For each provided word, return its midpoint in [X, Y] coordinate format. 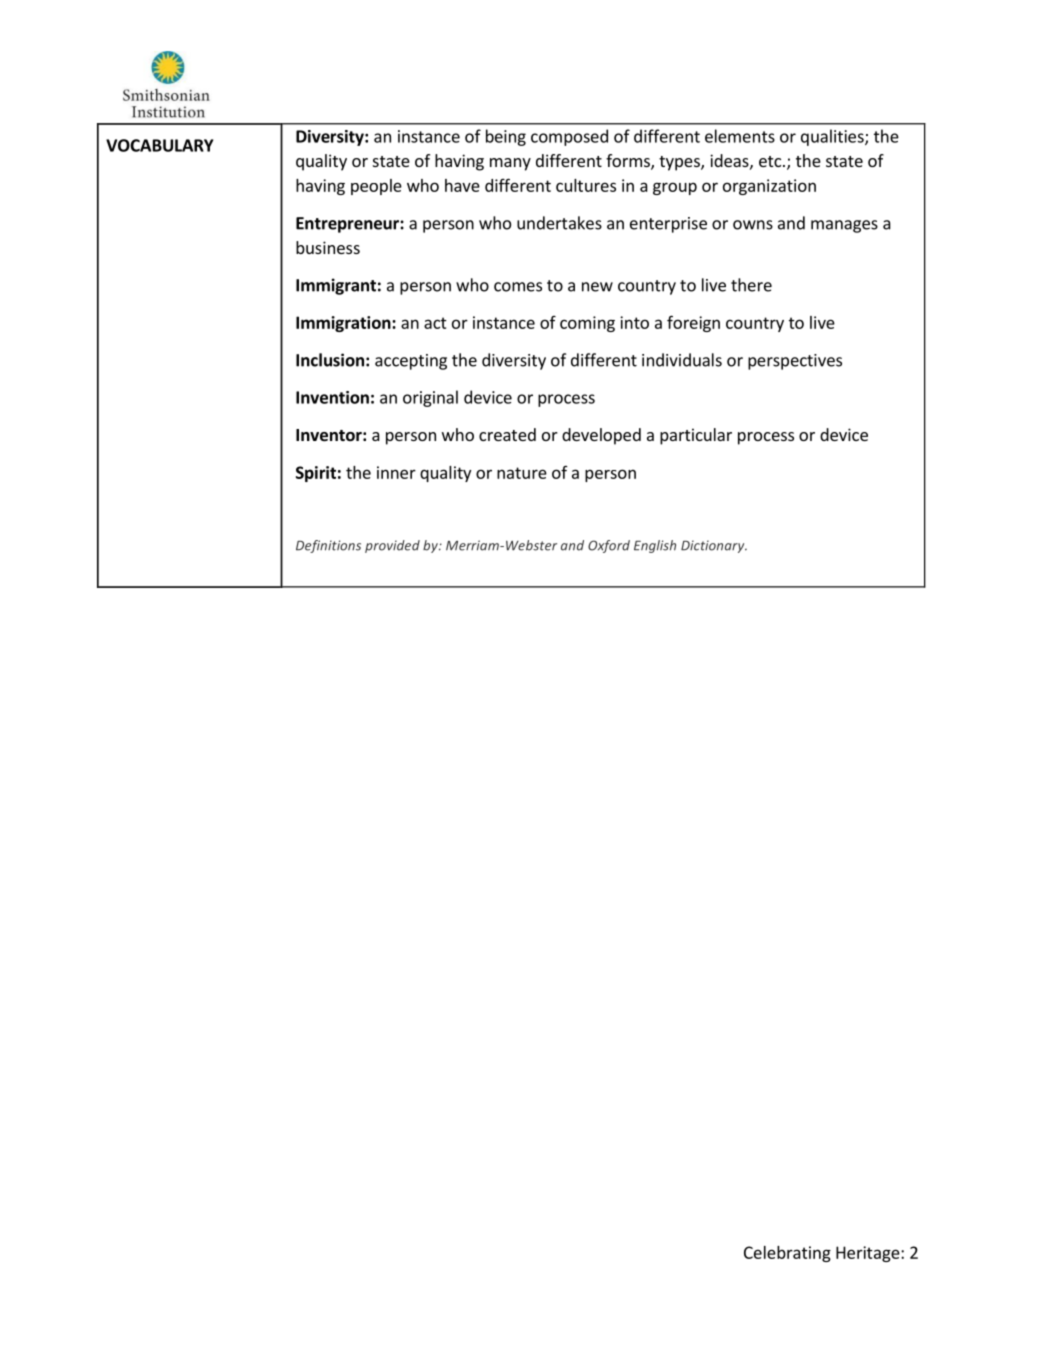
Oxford [609, 546]
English [655, 546]
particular [696, 436]
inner [396, 472]
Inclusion [330, 360]
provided [392, 546]
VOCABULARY [159, 145]
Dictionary [714, 546]
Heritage [869, 1254]
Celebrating [787, 1254]
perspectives [795, 362]
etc [770, 161]
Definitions [328, 546]
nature [522, 473]
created [507, 434]
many [510, 164]
